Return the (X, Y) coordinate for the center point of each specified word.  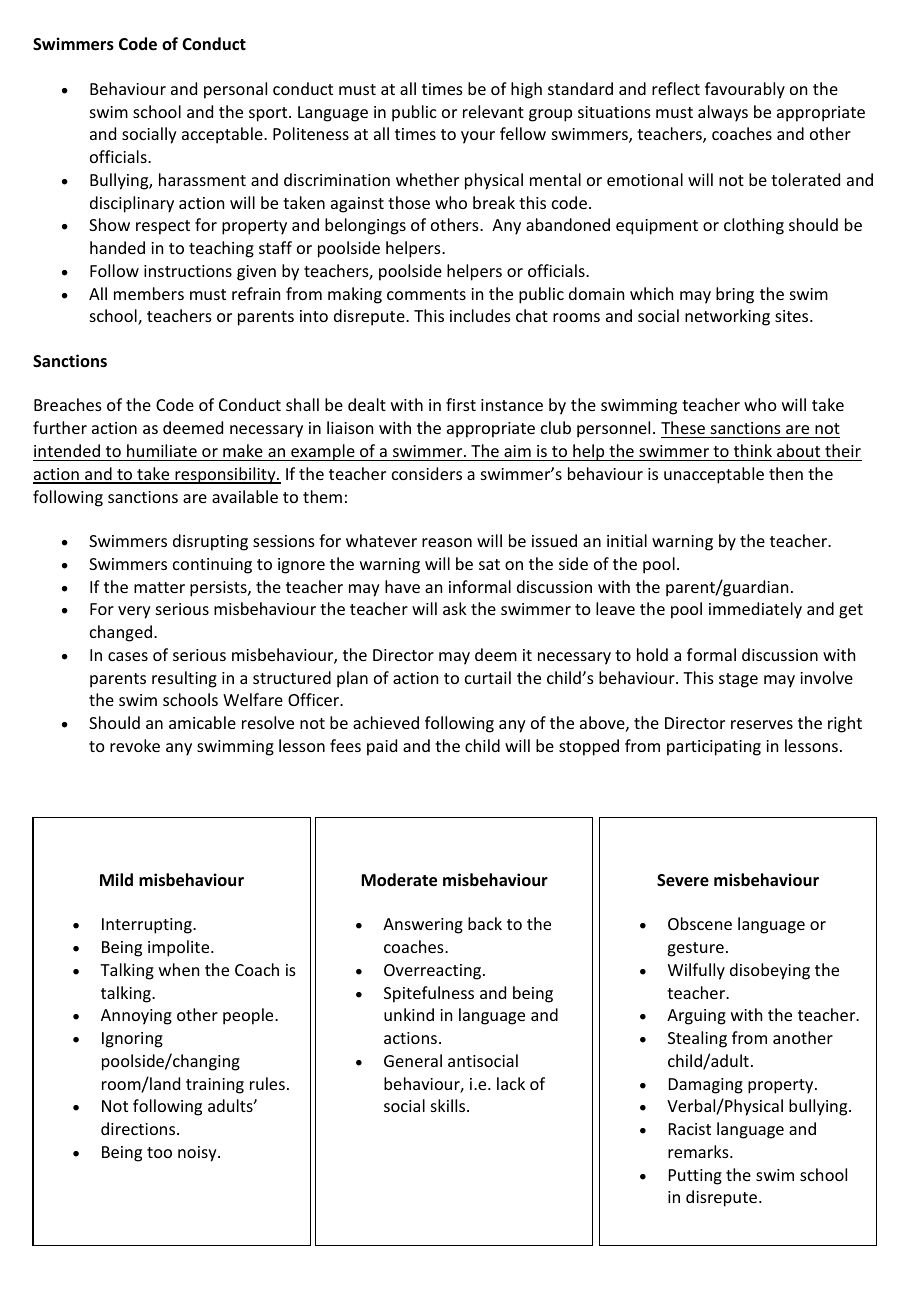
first (461, 404)
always (723, 113)
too (159, 1152)
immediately (755, 610)
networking (727, 317)
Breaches (68, 404)
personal (235, 90)
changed (121, 633)
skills (449, 1105)
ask (455, 608)
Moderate (399, 880)
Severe (683, 880)
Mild (116, 879)
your (478, 137)
